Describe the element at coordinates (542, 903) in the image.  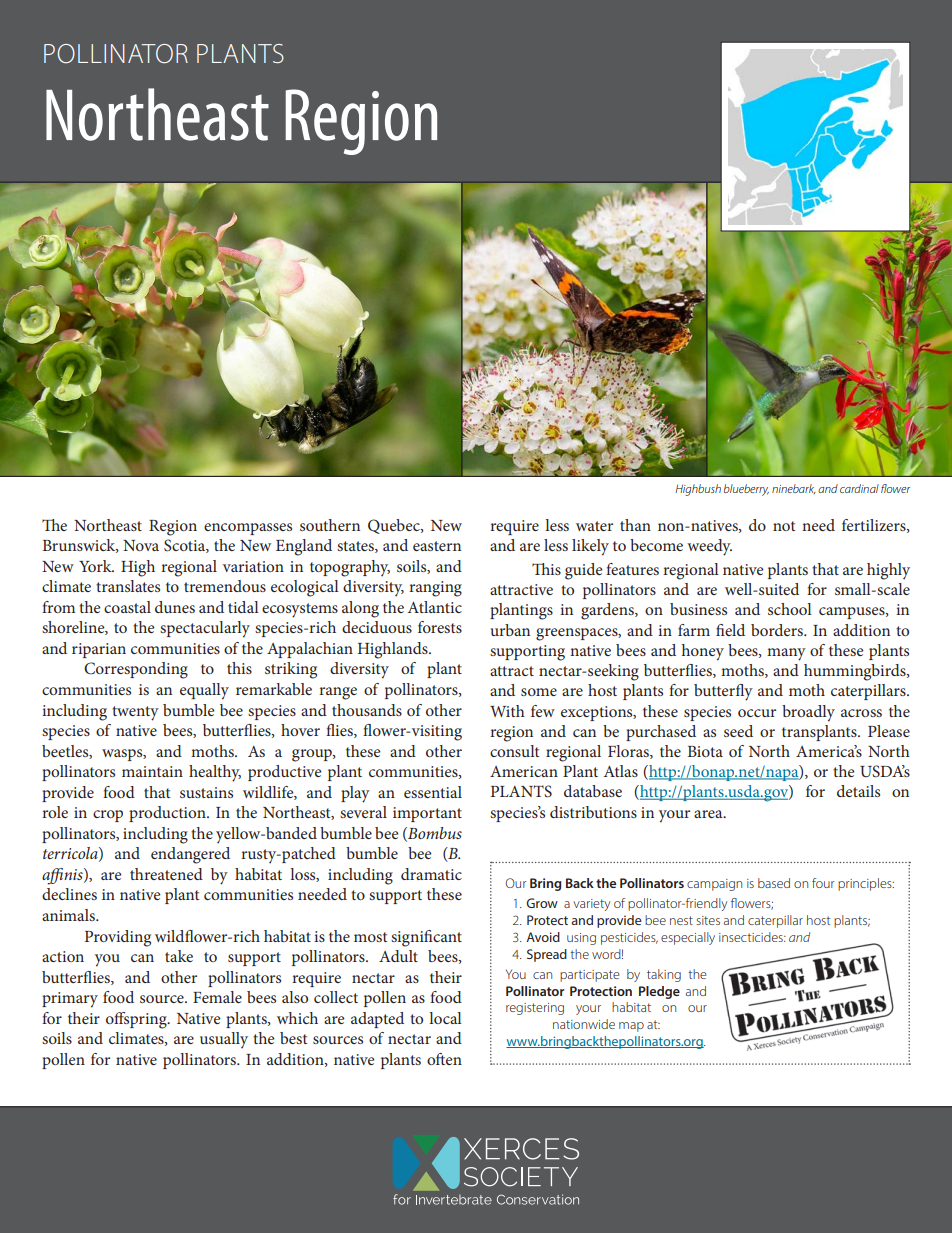
I see `Grow` at that location.
